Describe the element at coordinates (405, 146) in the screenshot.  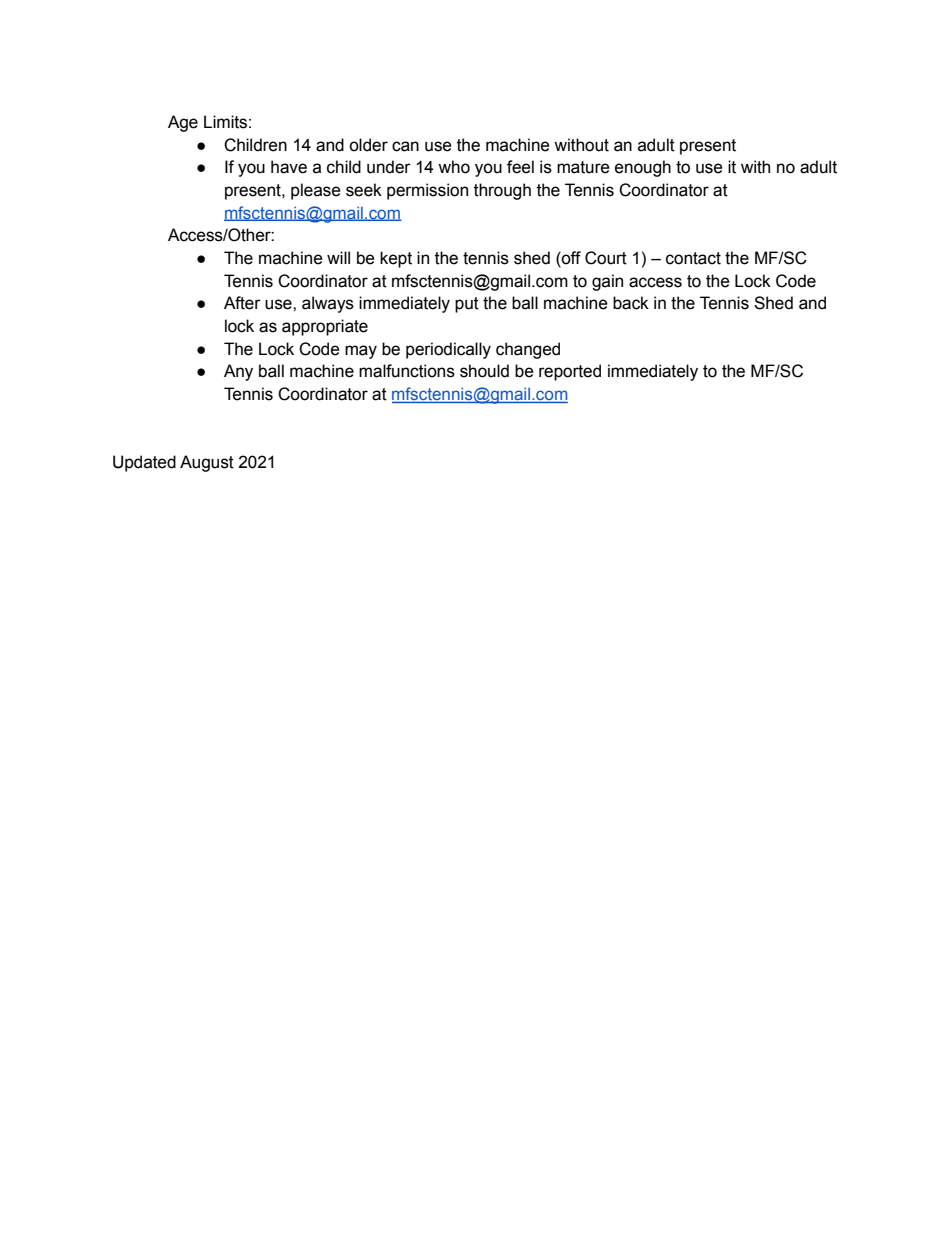
I see `can` at that location.
